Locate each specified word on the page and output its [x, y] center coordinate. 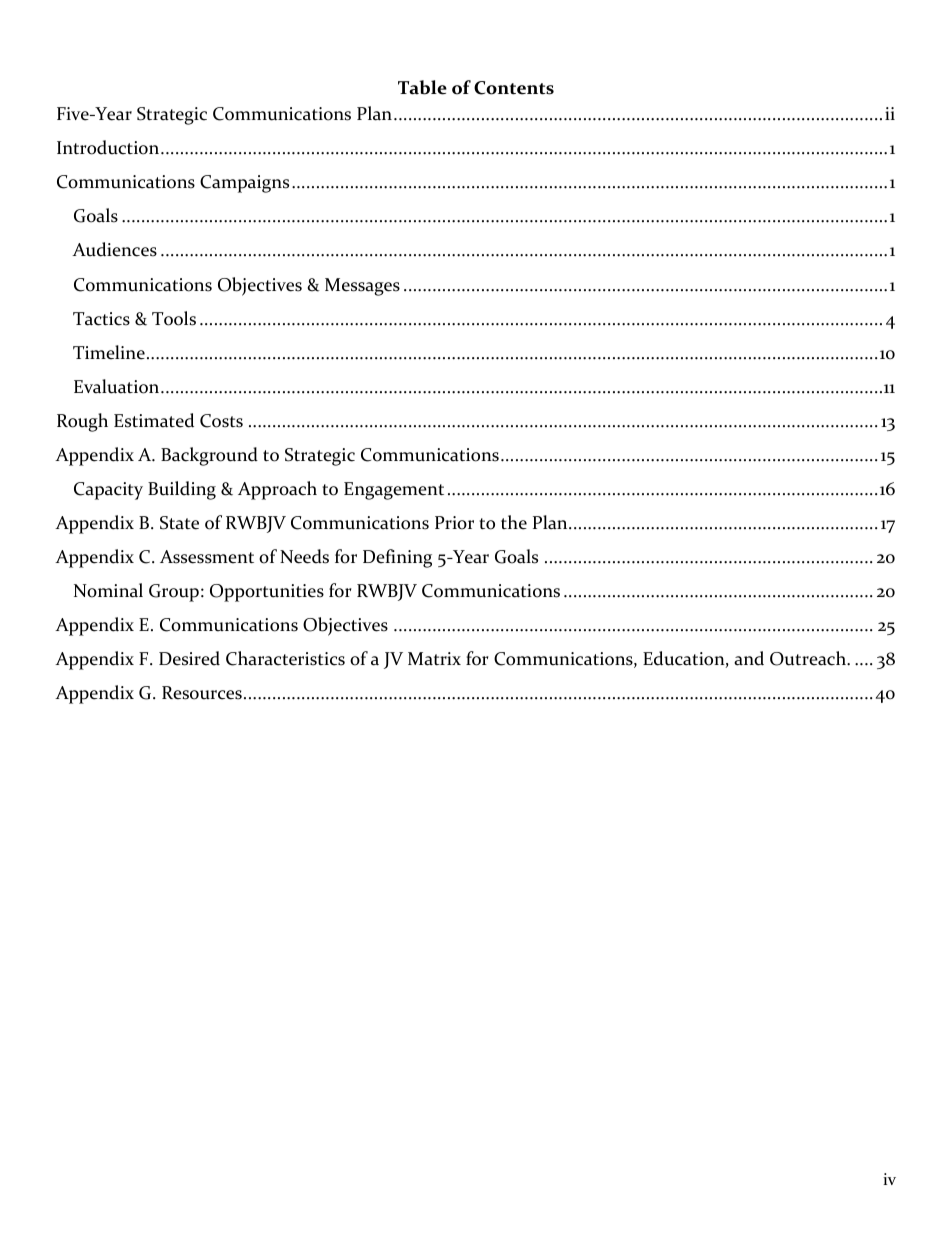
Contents [514, 88]
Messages [362, 287]
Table [422, 87]
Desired [189, 658]
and [749, 658]
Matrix [434, 659]
